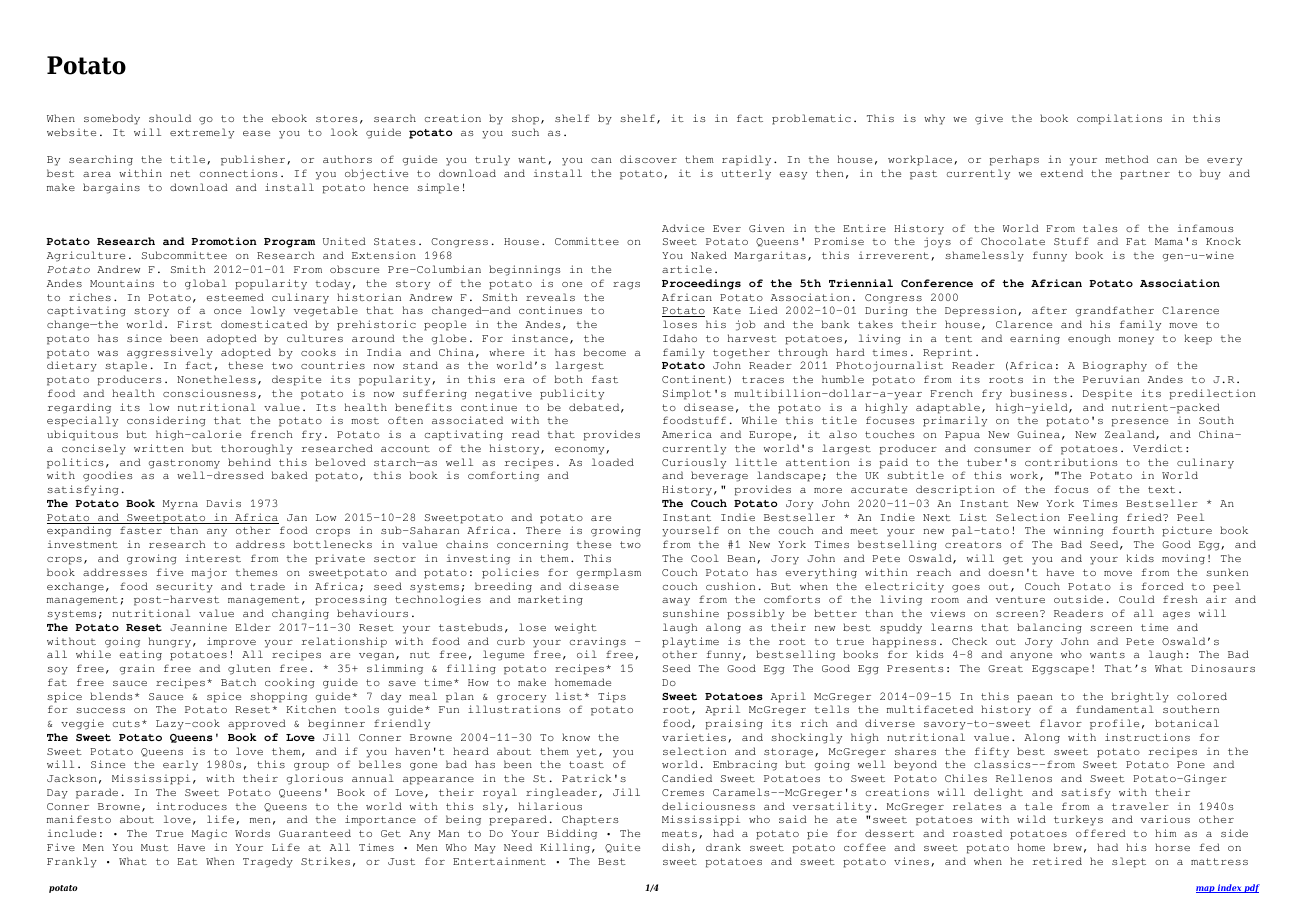 The height and width of the document is (924, 1308). What do you see at coordinates (194, 324) in the document?
I see `First` at bounding box center [194, 324].
